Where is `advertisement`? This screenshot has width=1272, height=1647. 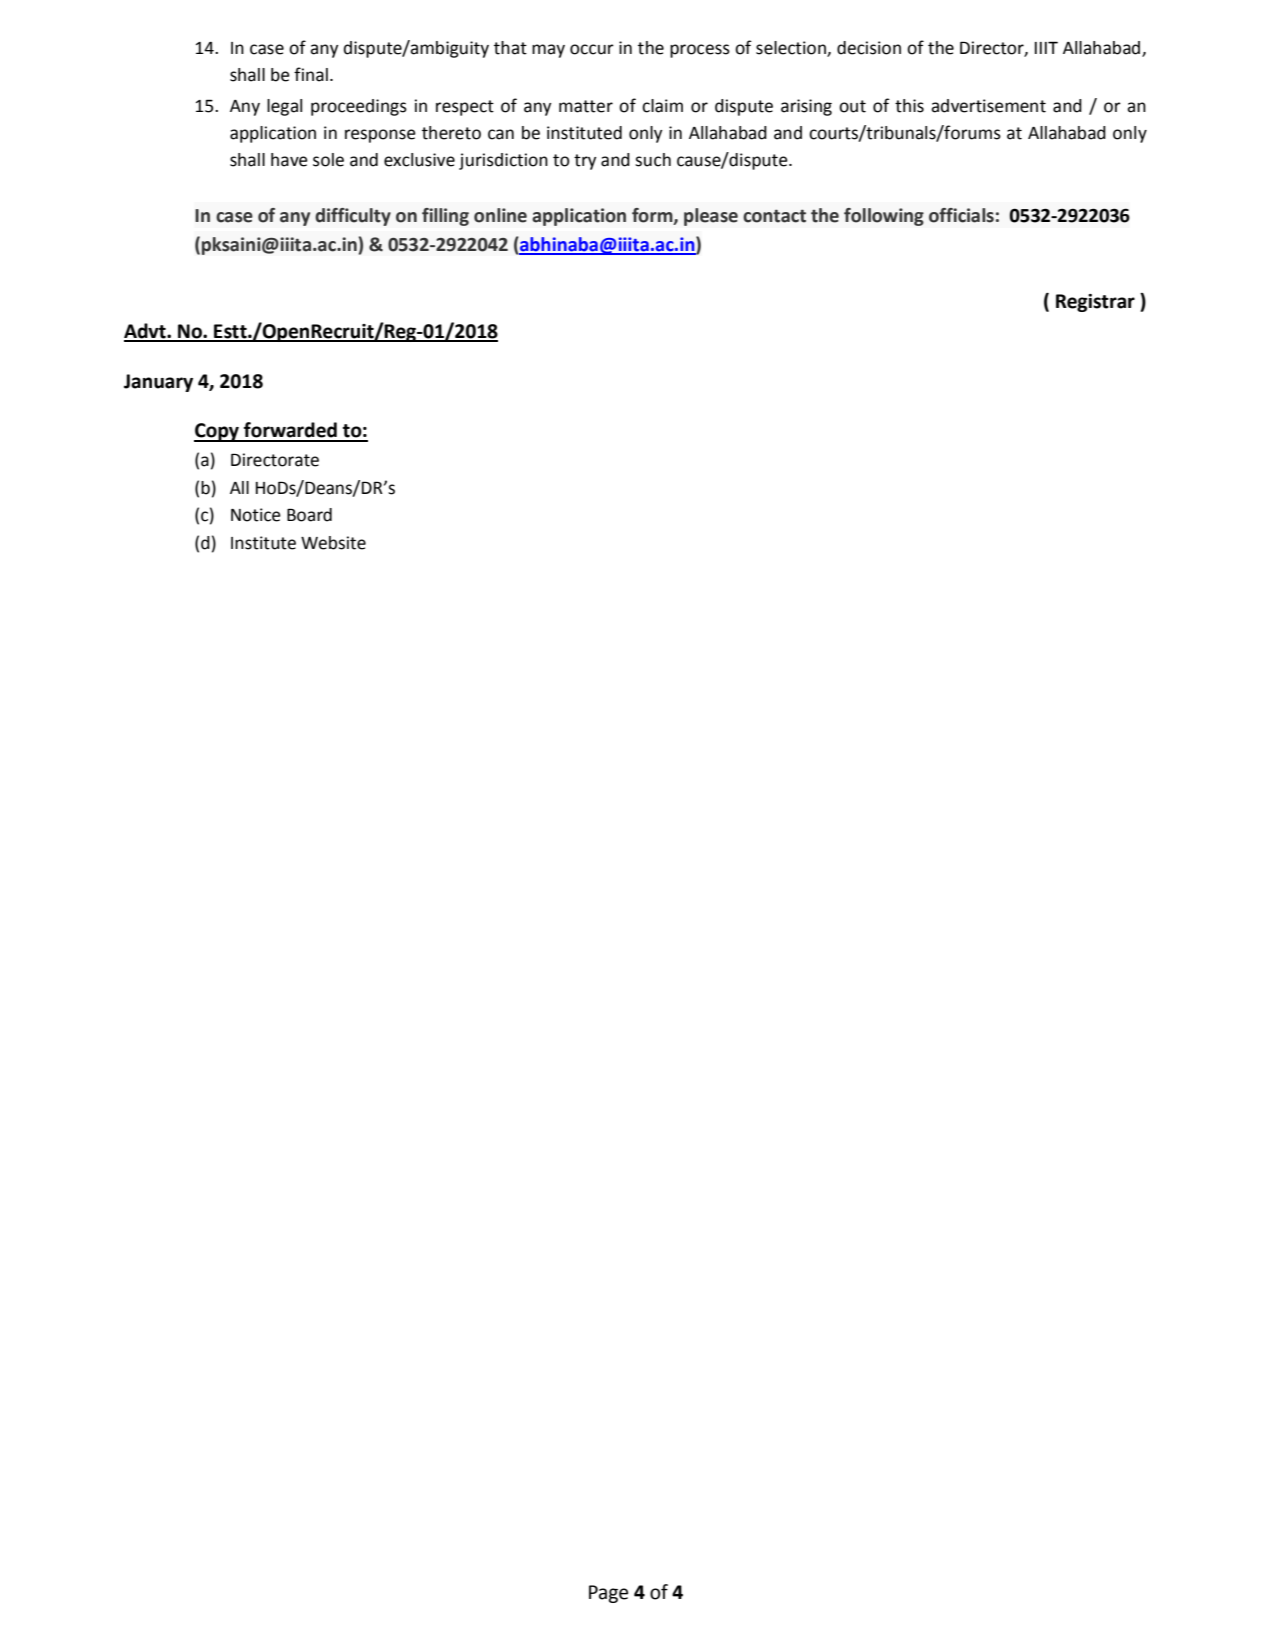
advertisement is located at coordinates (988, 106).
